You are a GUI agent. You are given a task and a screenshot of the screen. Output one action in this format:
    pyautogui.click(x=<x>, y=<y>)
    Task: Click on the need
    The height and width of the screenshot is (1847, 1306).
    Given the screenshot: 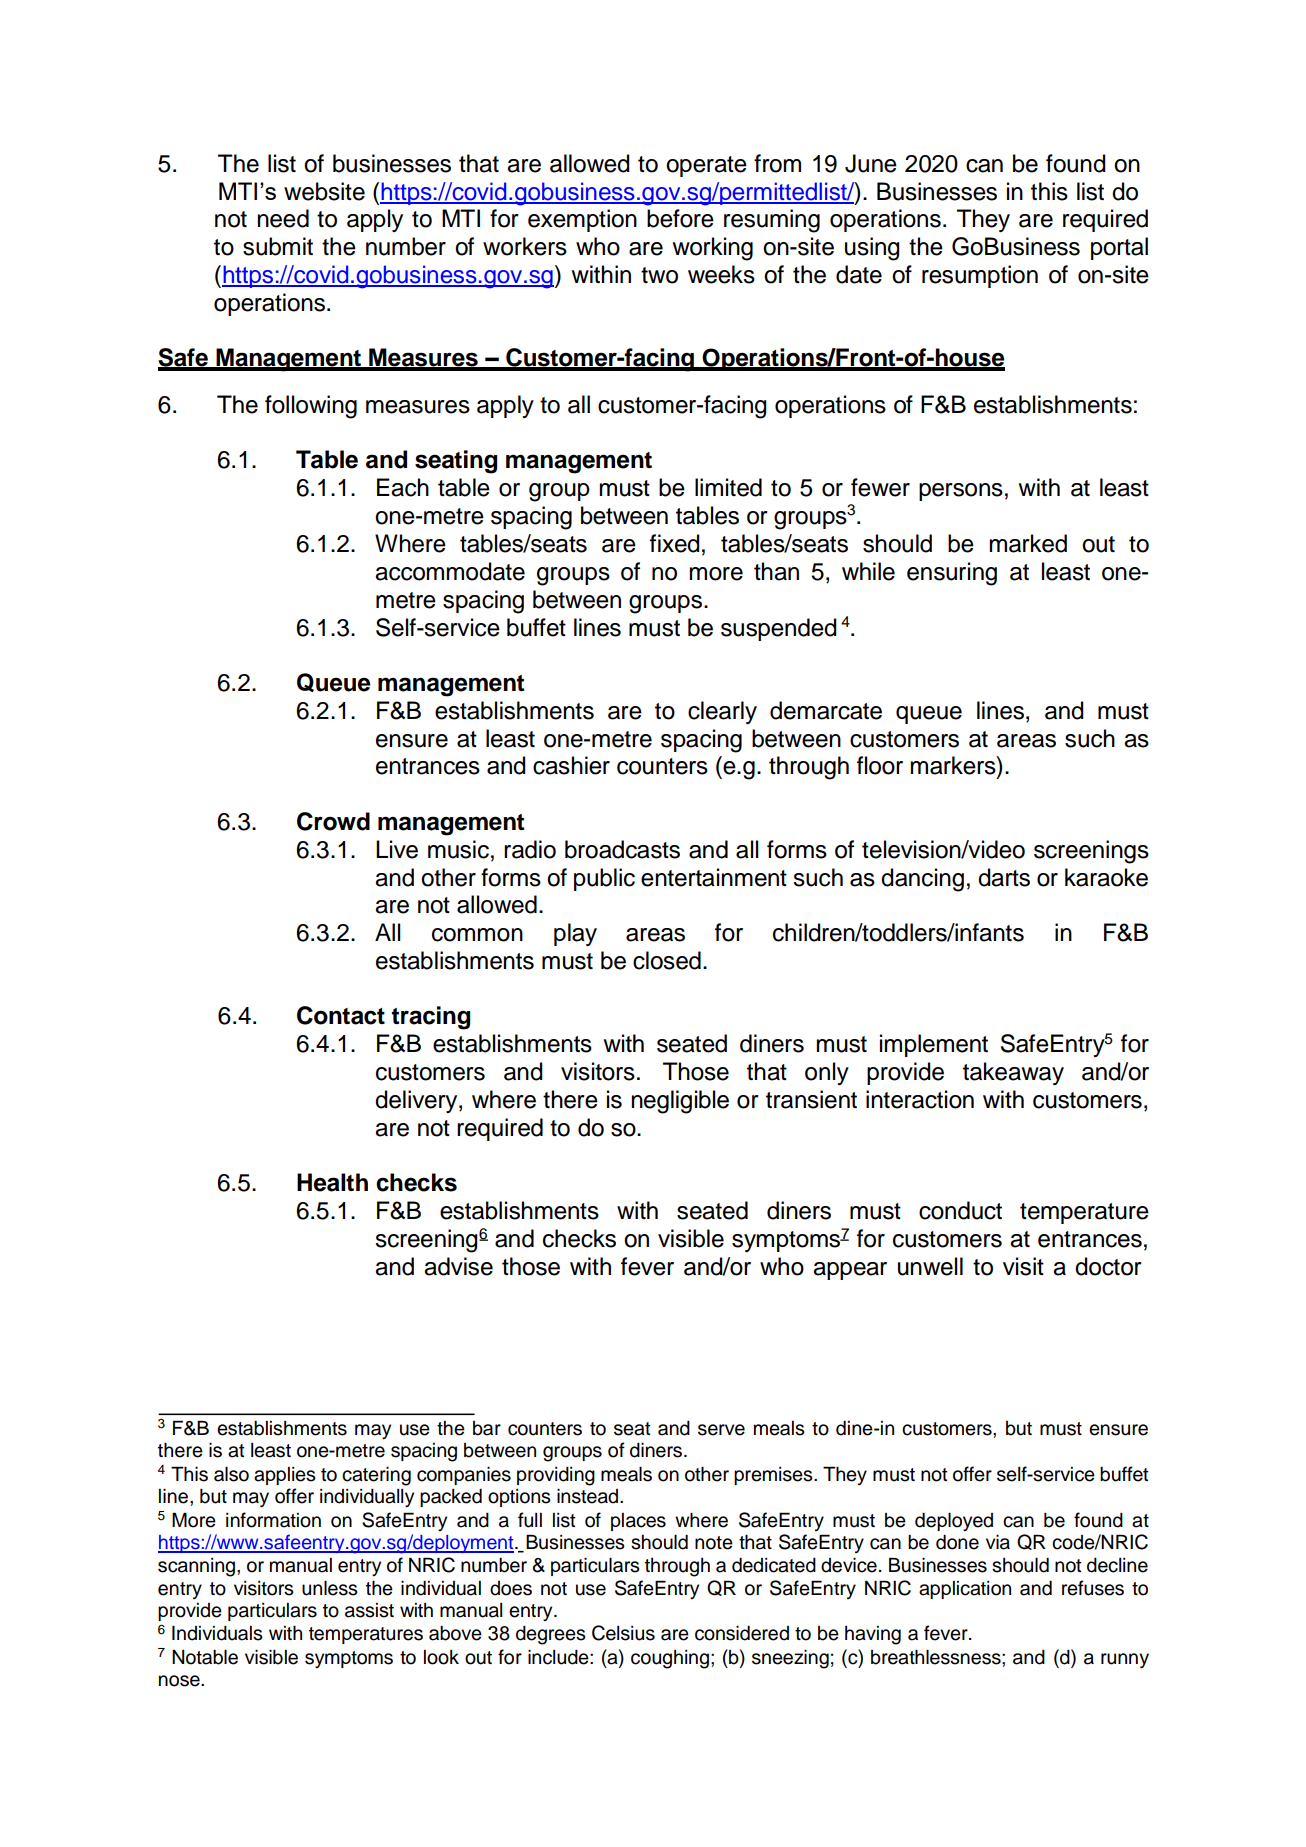 What is the action you would take?
    pyautogui.click(x=283, y=218)
